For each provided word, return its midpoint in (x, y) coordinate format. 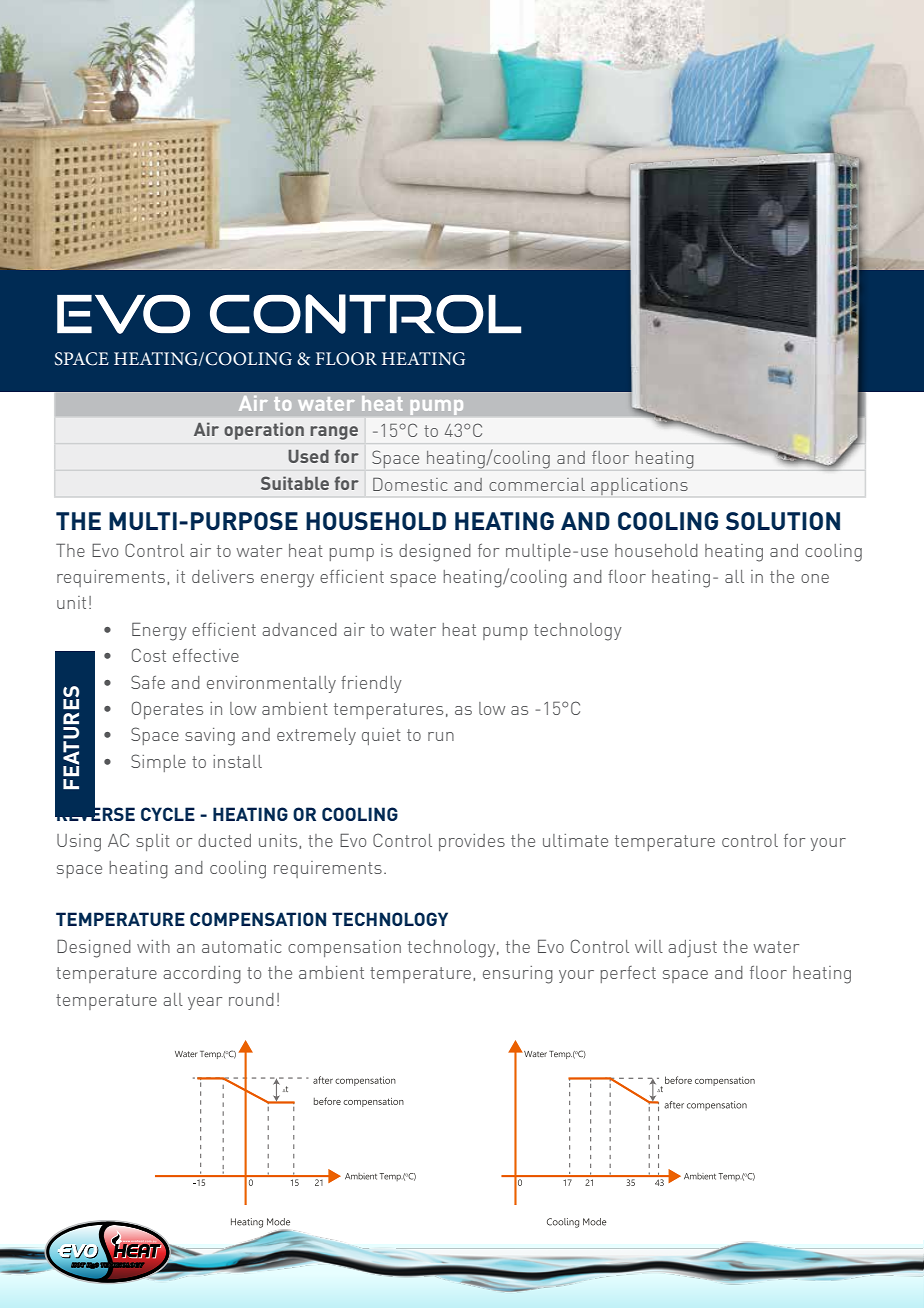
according (202, 975)
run (441, 736)
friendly (371, 684)
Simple (158, 763)
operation (264, 431)
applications (639, 486)
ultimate (575, 840)
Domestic (410, 484)
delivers (223, 576)
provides (472, 842)
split (153, 842)
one (815, 578)
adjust (692, 948)
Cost (149, 655)
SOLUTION (783, 521)
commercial (537, 484)
